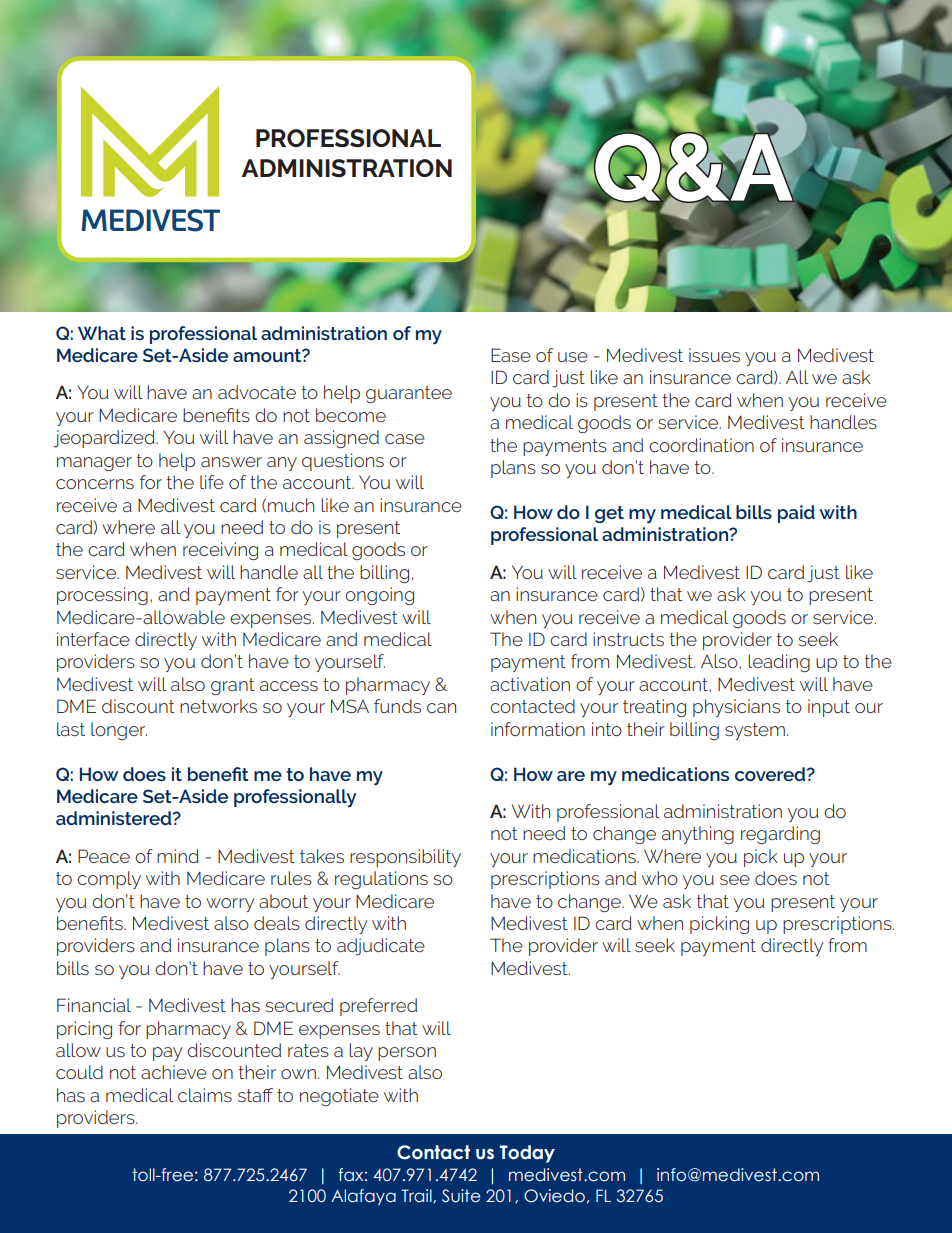 This screenshot has width=952, height=1233. What do you see at coordinates (205, 1095) in the screenshot?
I see `claims` at bounding box center [205, 1095].
